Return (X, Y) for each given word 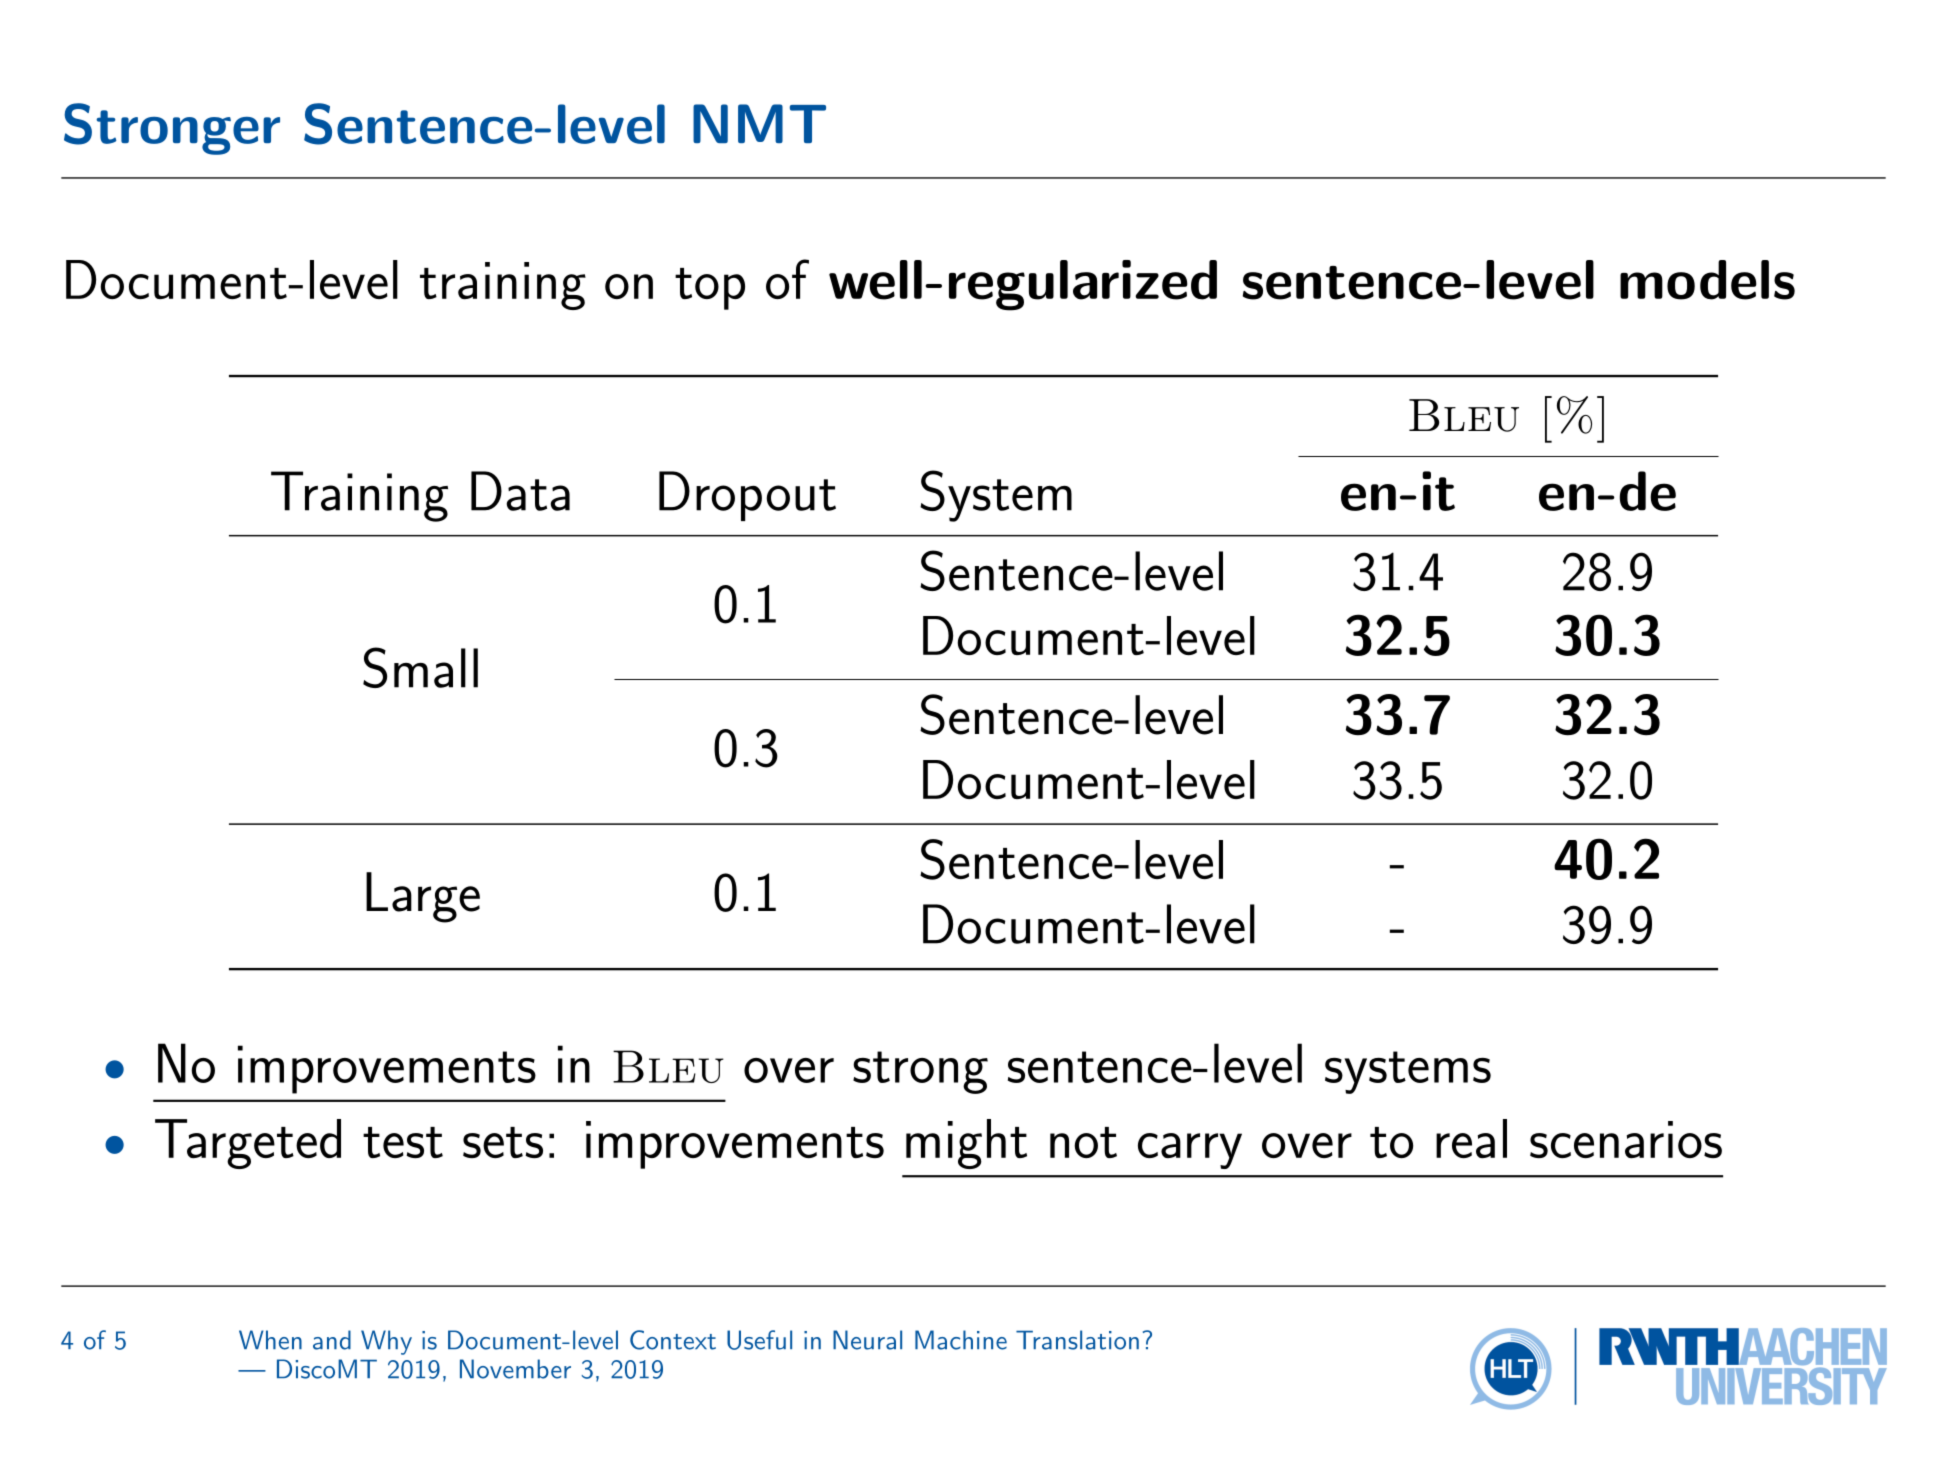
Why (386, 1342)
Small (420, 667)
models (1707, 280)
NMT (759, 123)
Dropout (747, 496)
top (710, 289)
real (1471, 1138)
